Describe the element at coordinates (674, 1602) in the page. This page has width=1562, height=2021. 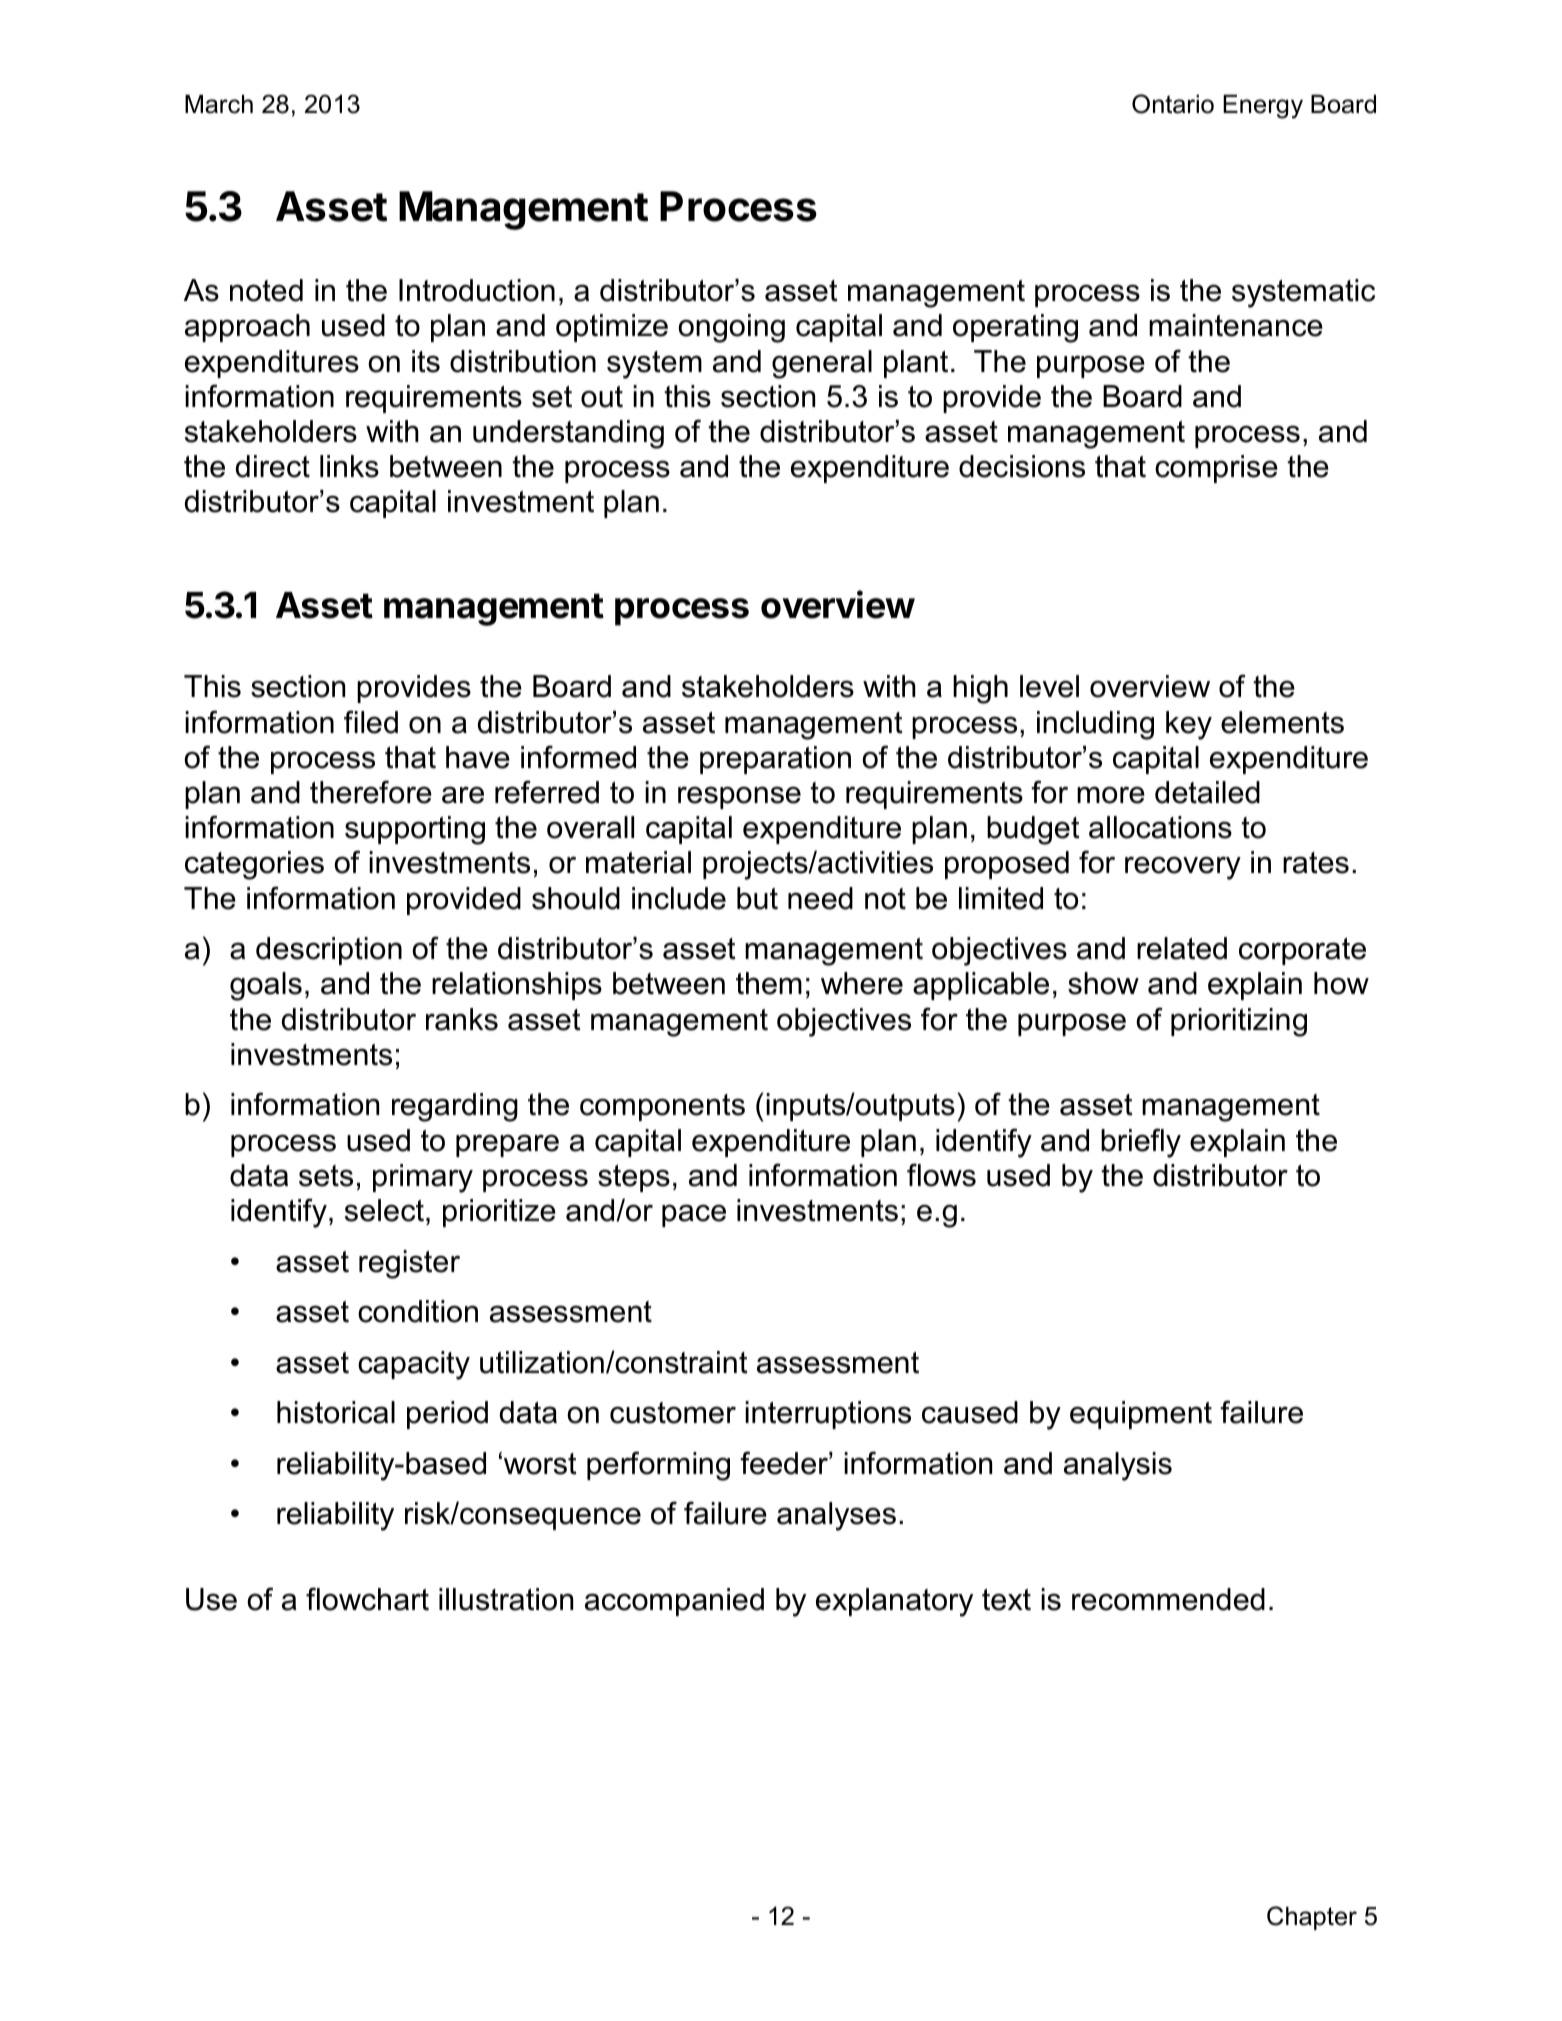
I see `accompanied` at that location.
